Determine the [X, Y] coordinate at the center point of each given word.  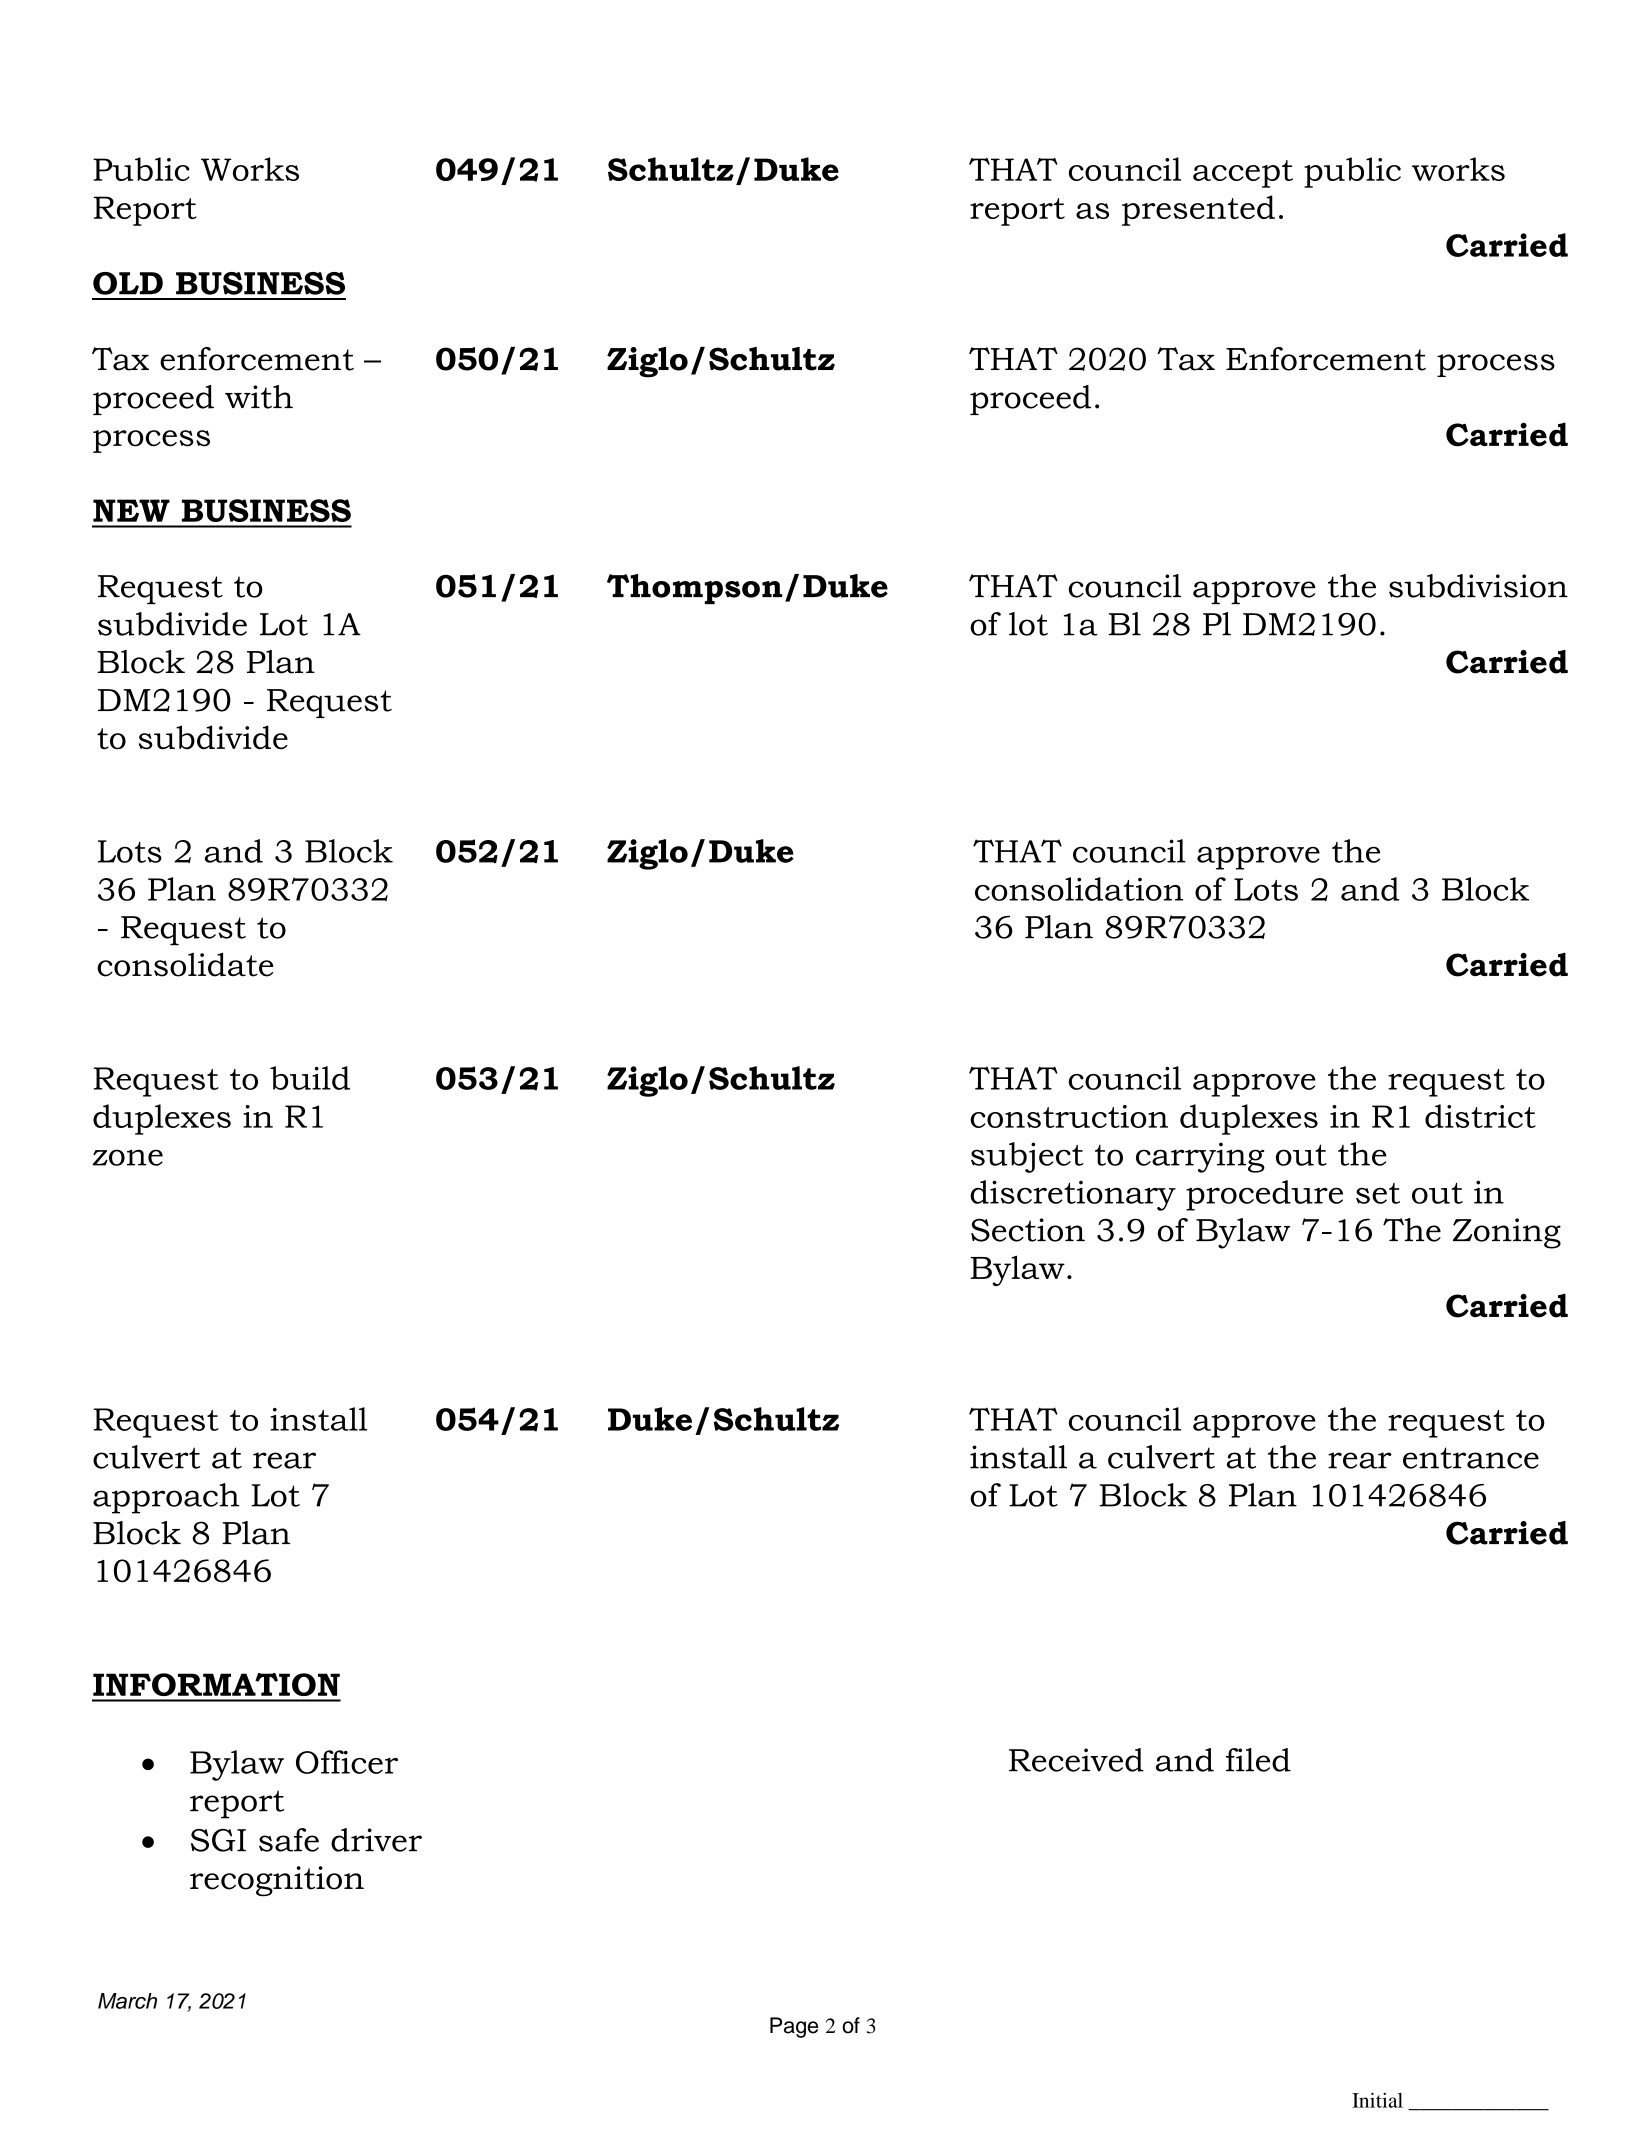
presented [1198, 210]
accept [1243, 174]
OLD [128, 283]
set [1378, 1193]
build [310, 1078]
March [127, 2001]
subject [1027, 1157]
